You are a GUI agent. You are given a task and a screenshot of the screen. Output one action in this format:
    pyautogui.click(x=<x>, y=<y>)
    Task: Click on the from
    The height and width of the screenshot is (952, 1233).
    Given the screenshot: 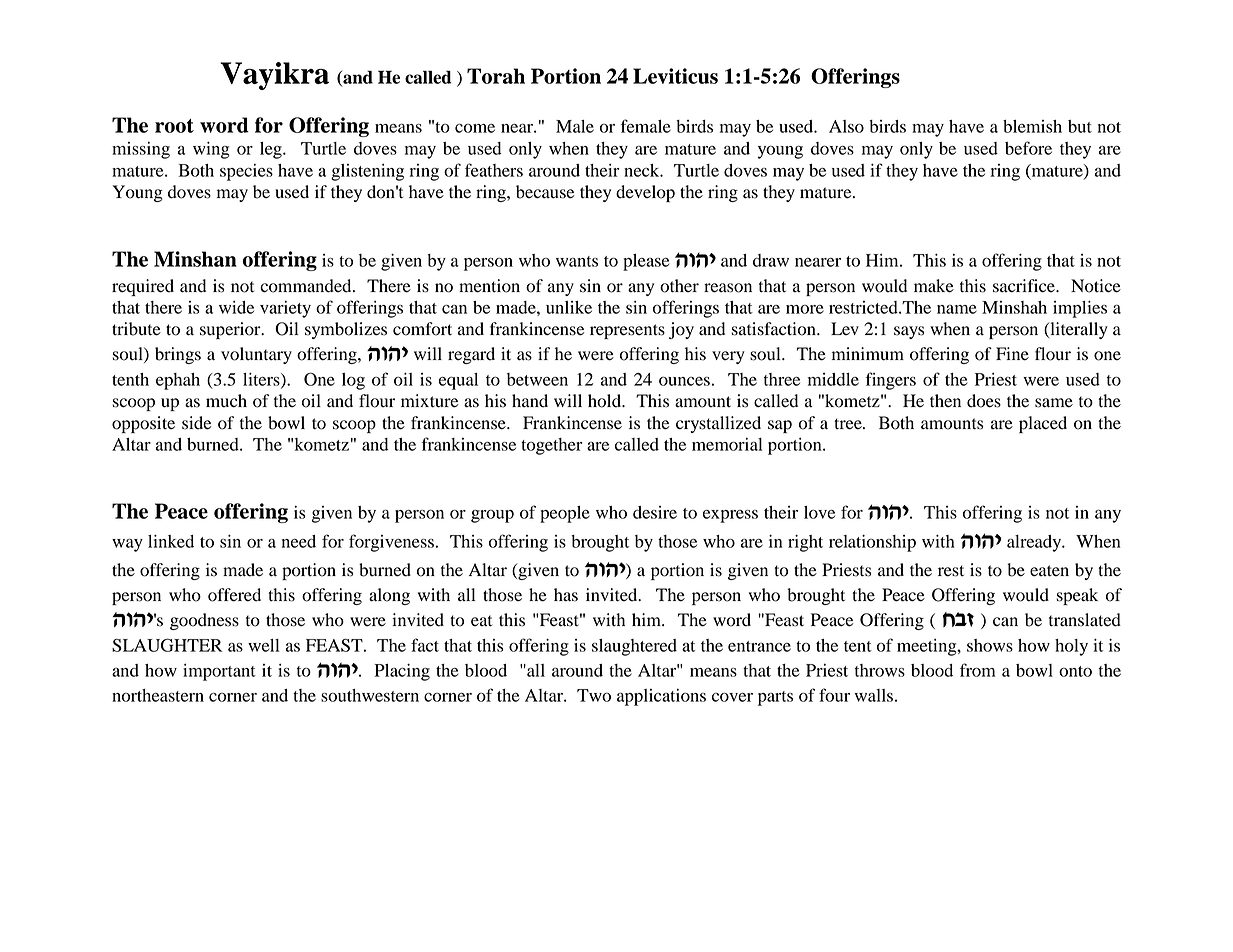 What is the action you would take?
    pyautogui.click(x=978, y=670)
